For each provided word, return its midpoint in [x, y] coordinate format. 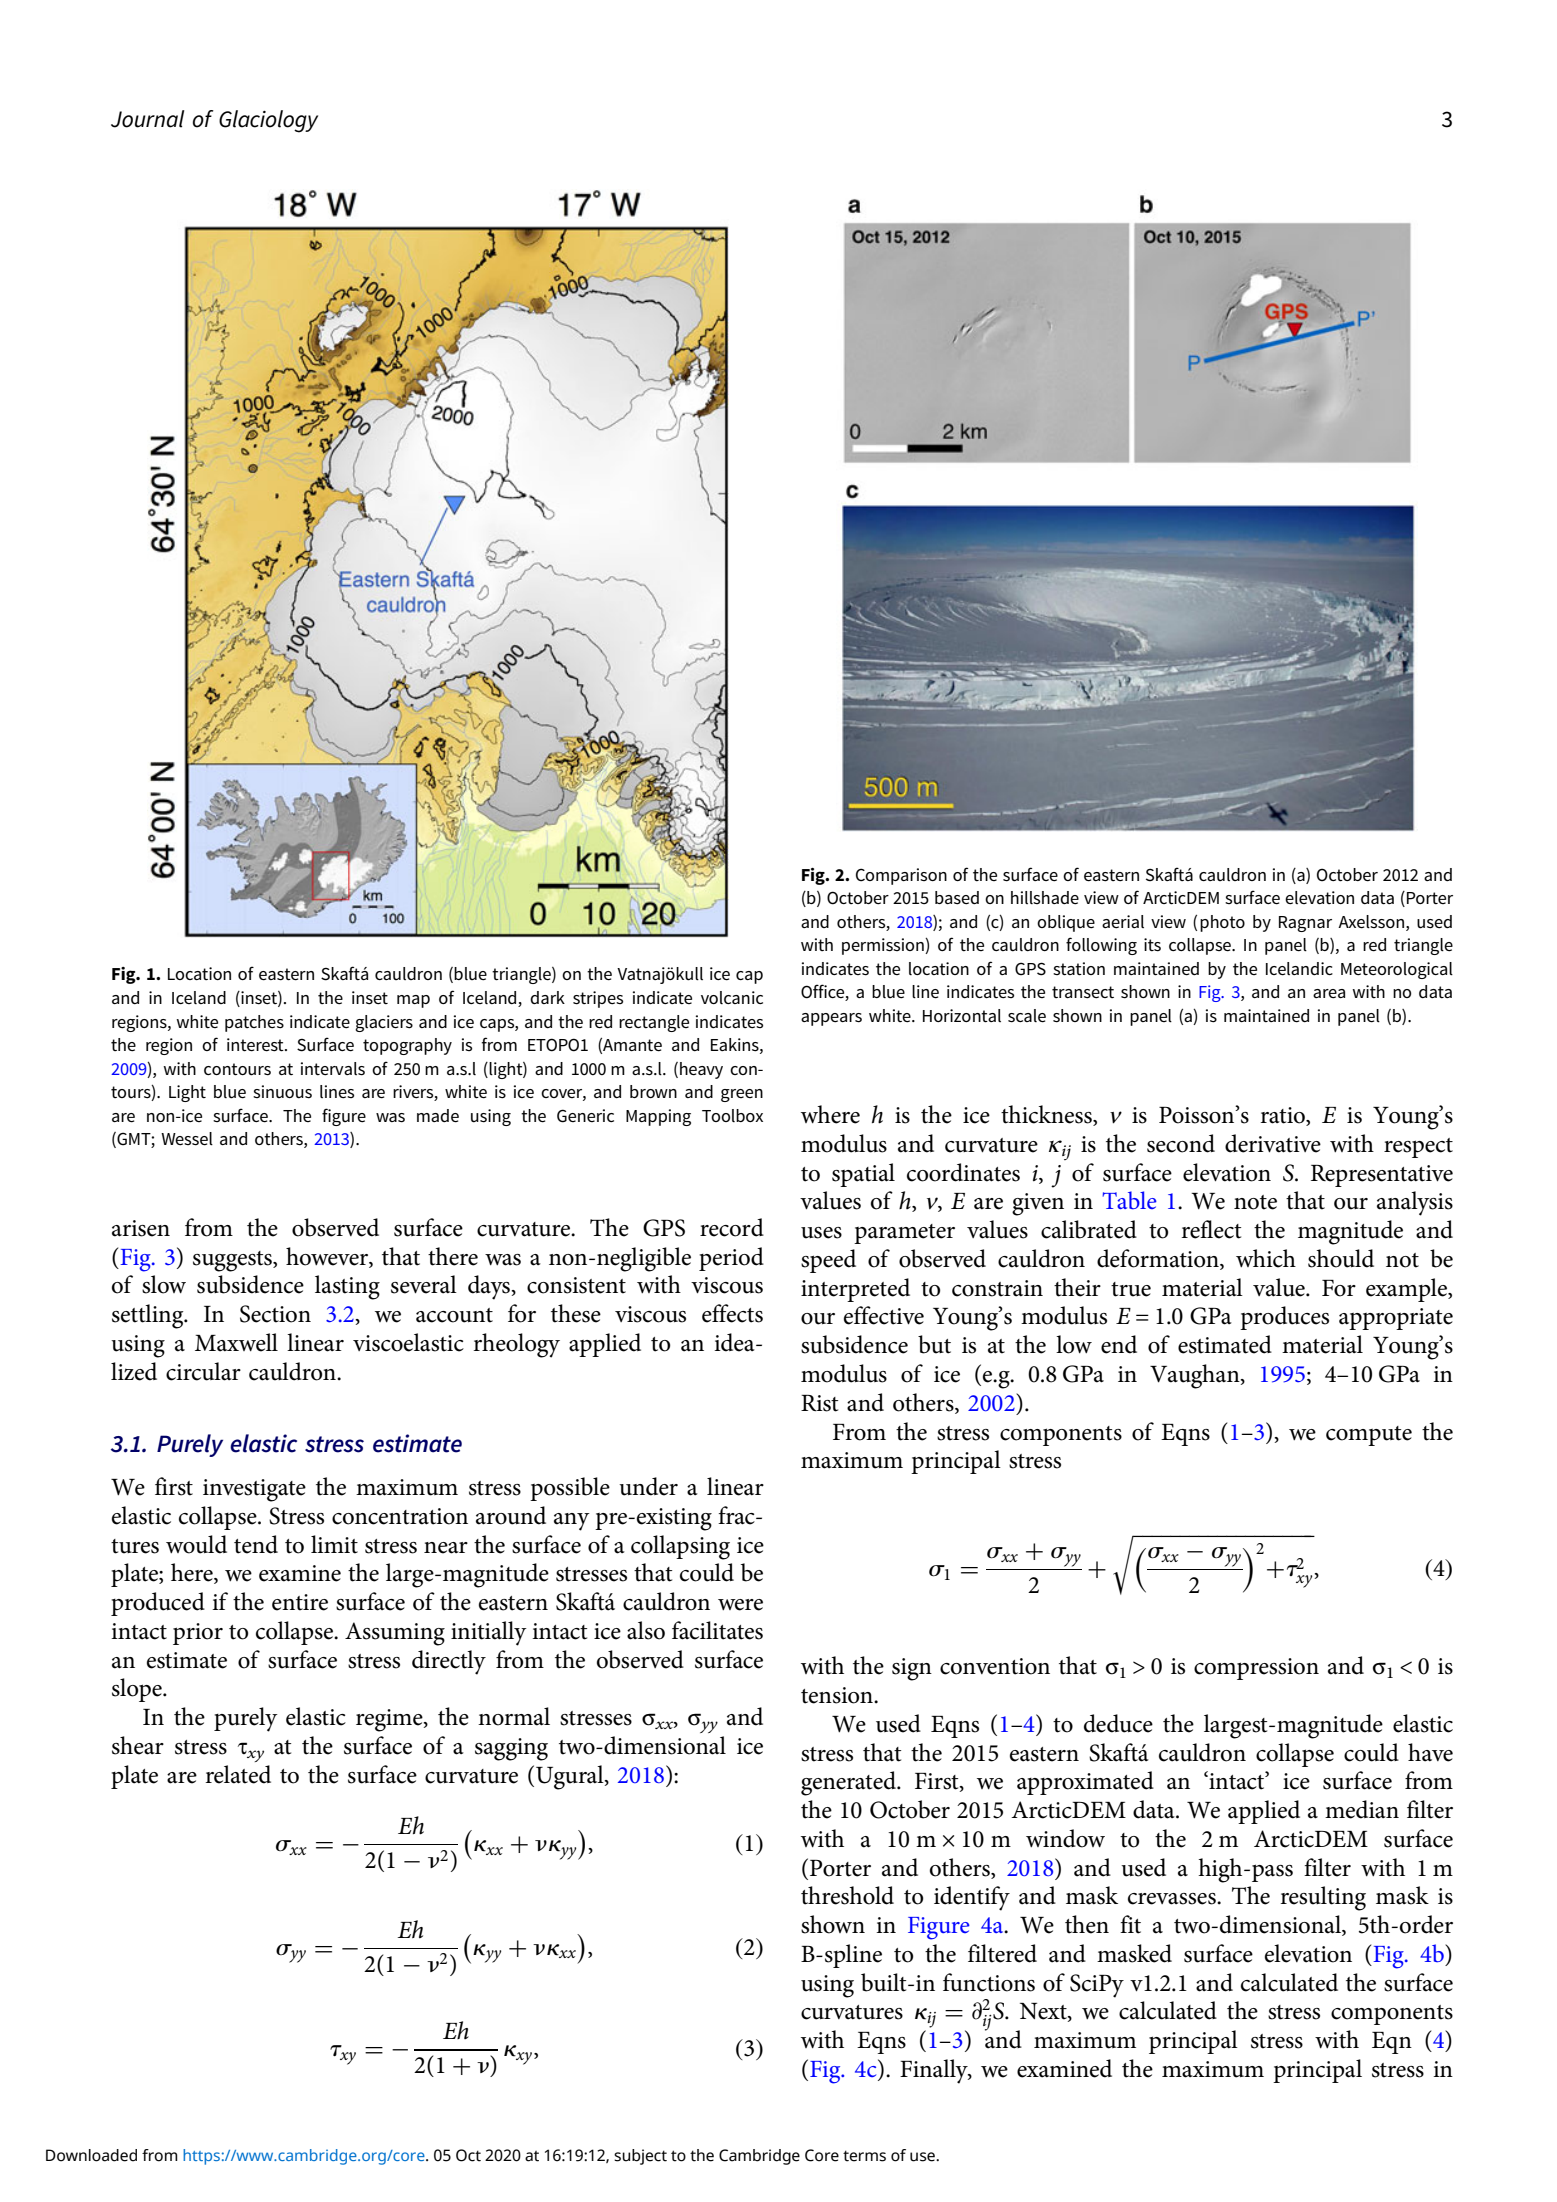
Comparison [901, 876]
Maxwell [236, 1342]
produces [1284, 1318]
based [957, 898]
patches [254, 1023]
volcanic [732, 997]
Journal [147, 119]
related [238, 1774]
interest [256, 1045]
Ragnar [1305, 924]
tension [838, 1695]
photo [1222, 923]
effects [732, 1313]
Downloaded [91, 2155]
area [1329, 994]
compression [1256, 1669]
